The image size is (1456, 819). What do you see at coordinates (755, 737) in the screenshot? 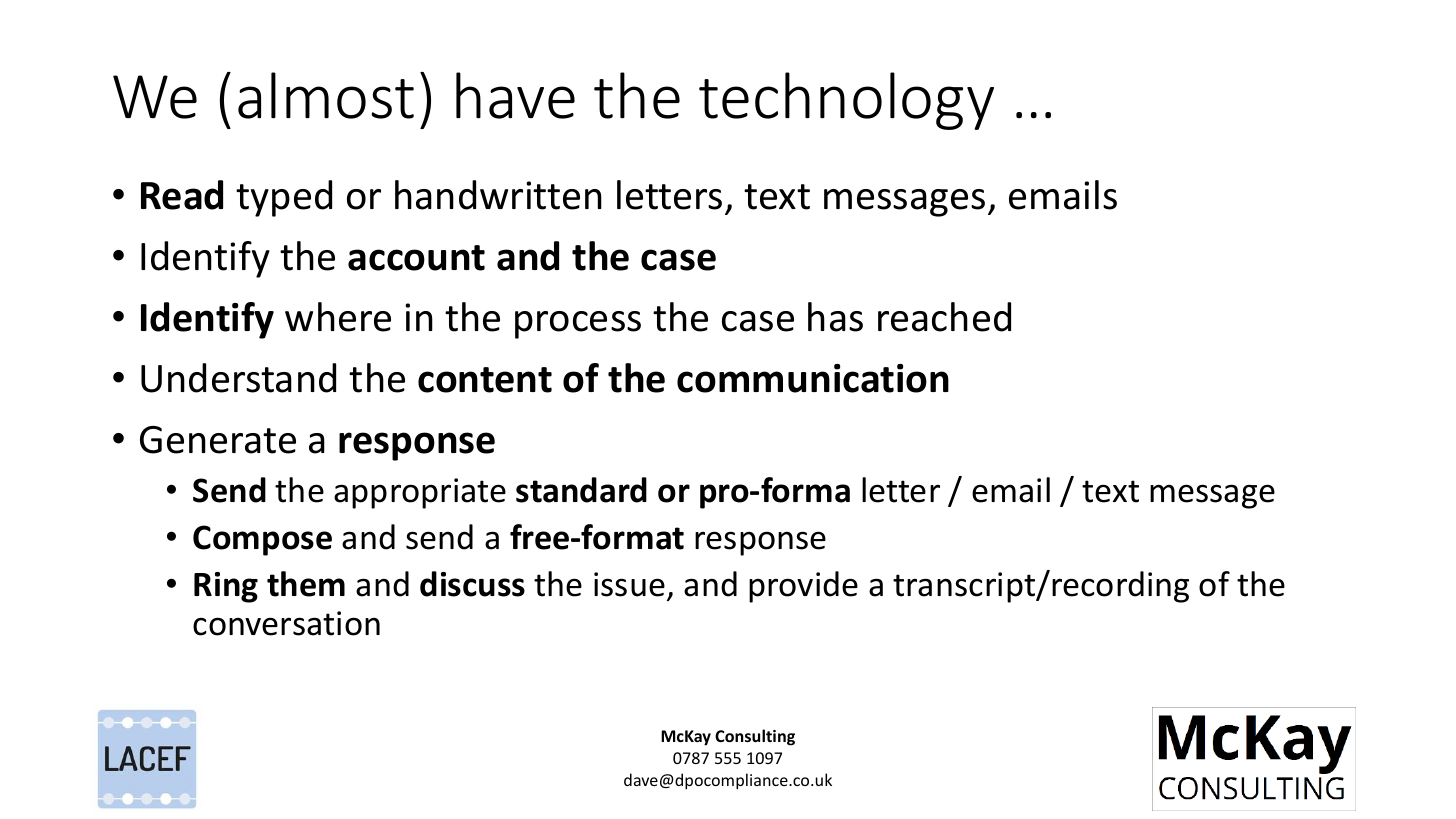
I see `Consulting` at bounding box center [755, 737].
